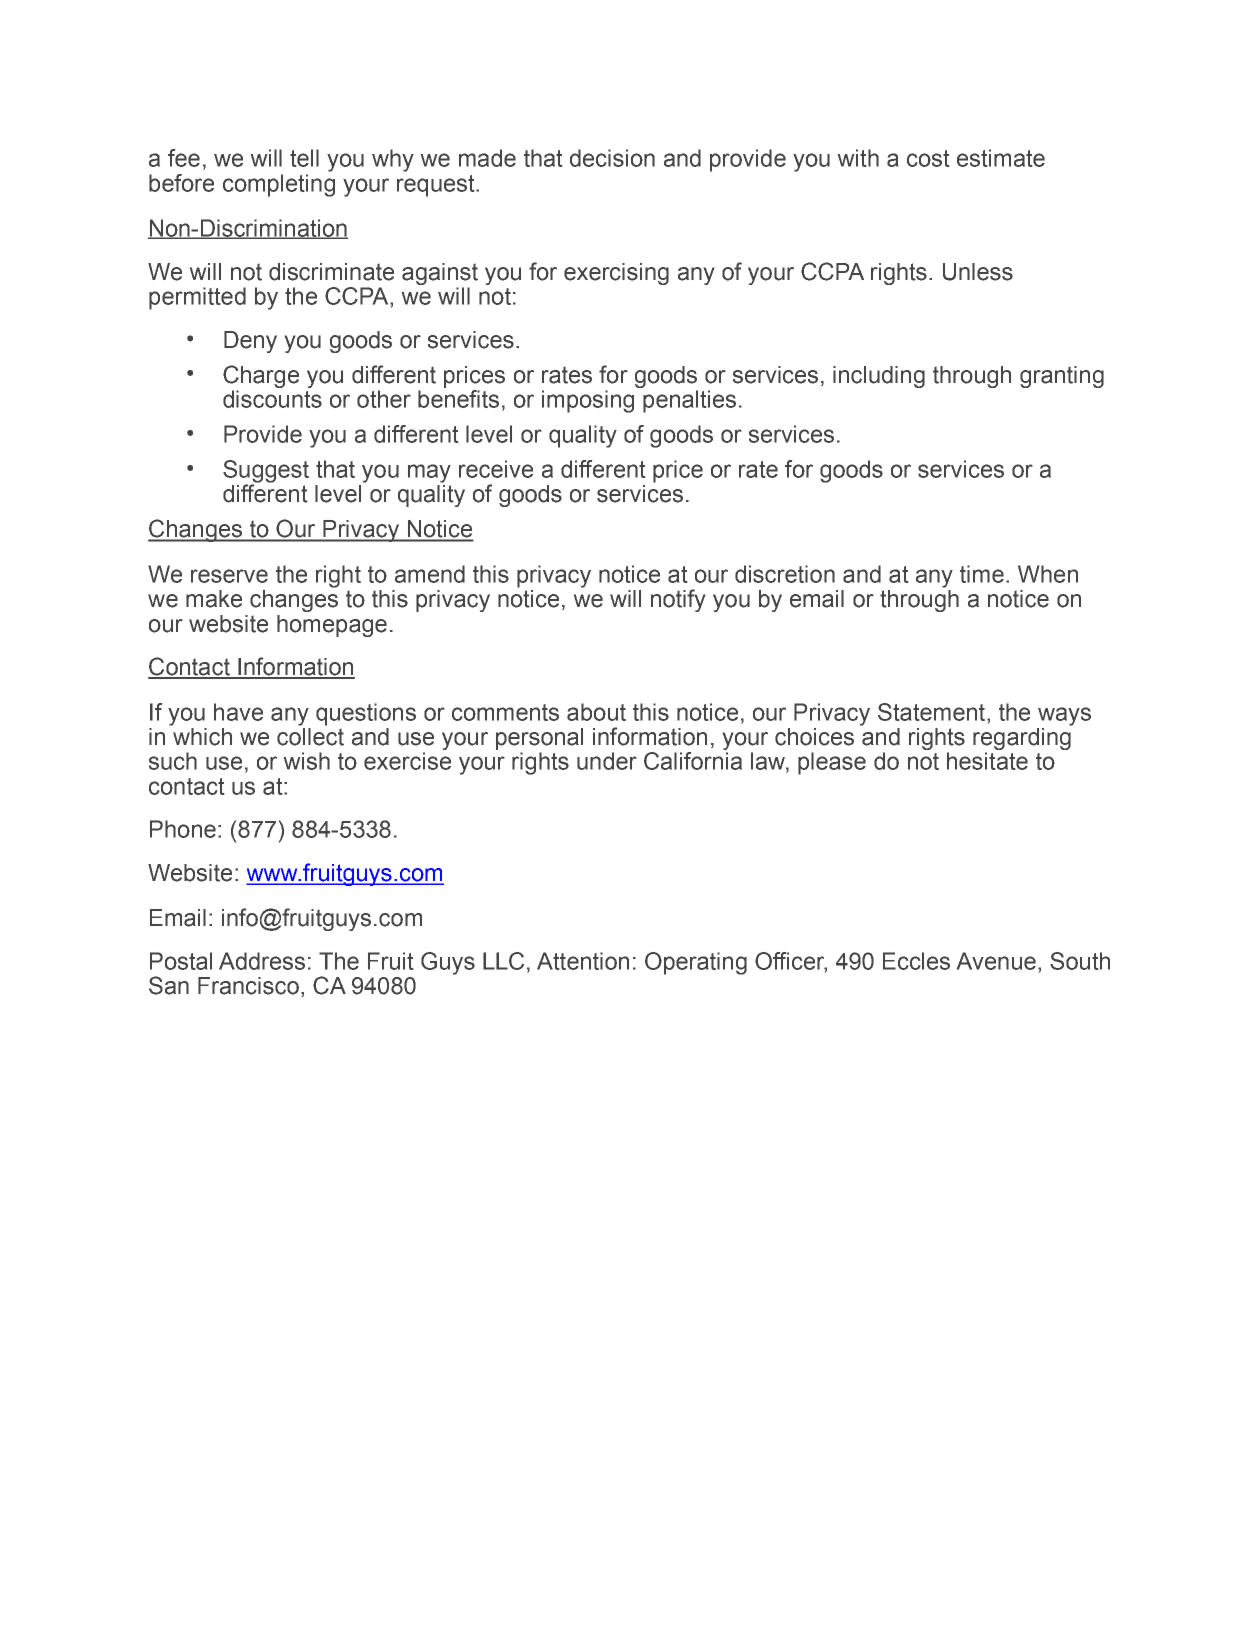 This screenshot has height=1630, width=1260. What do you see at coordinates (1001, 158) in the screenshot?
I see `estimate` at bounding box center [1001, 158].
